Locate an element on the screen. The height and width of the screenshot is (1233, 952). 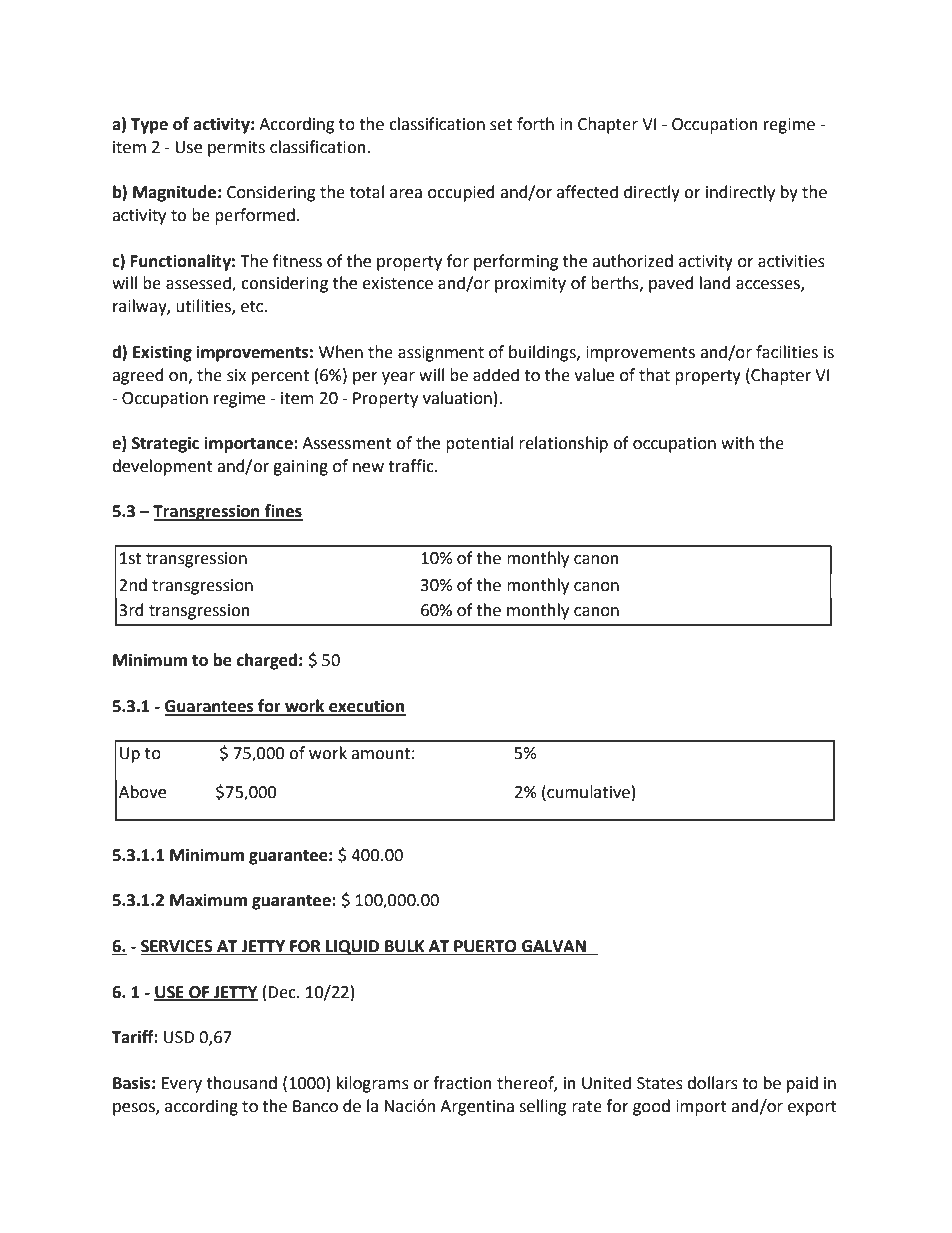
dollars is located at coordinates (712, 1083).
